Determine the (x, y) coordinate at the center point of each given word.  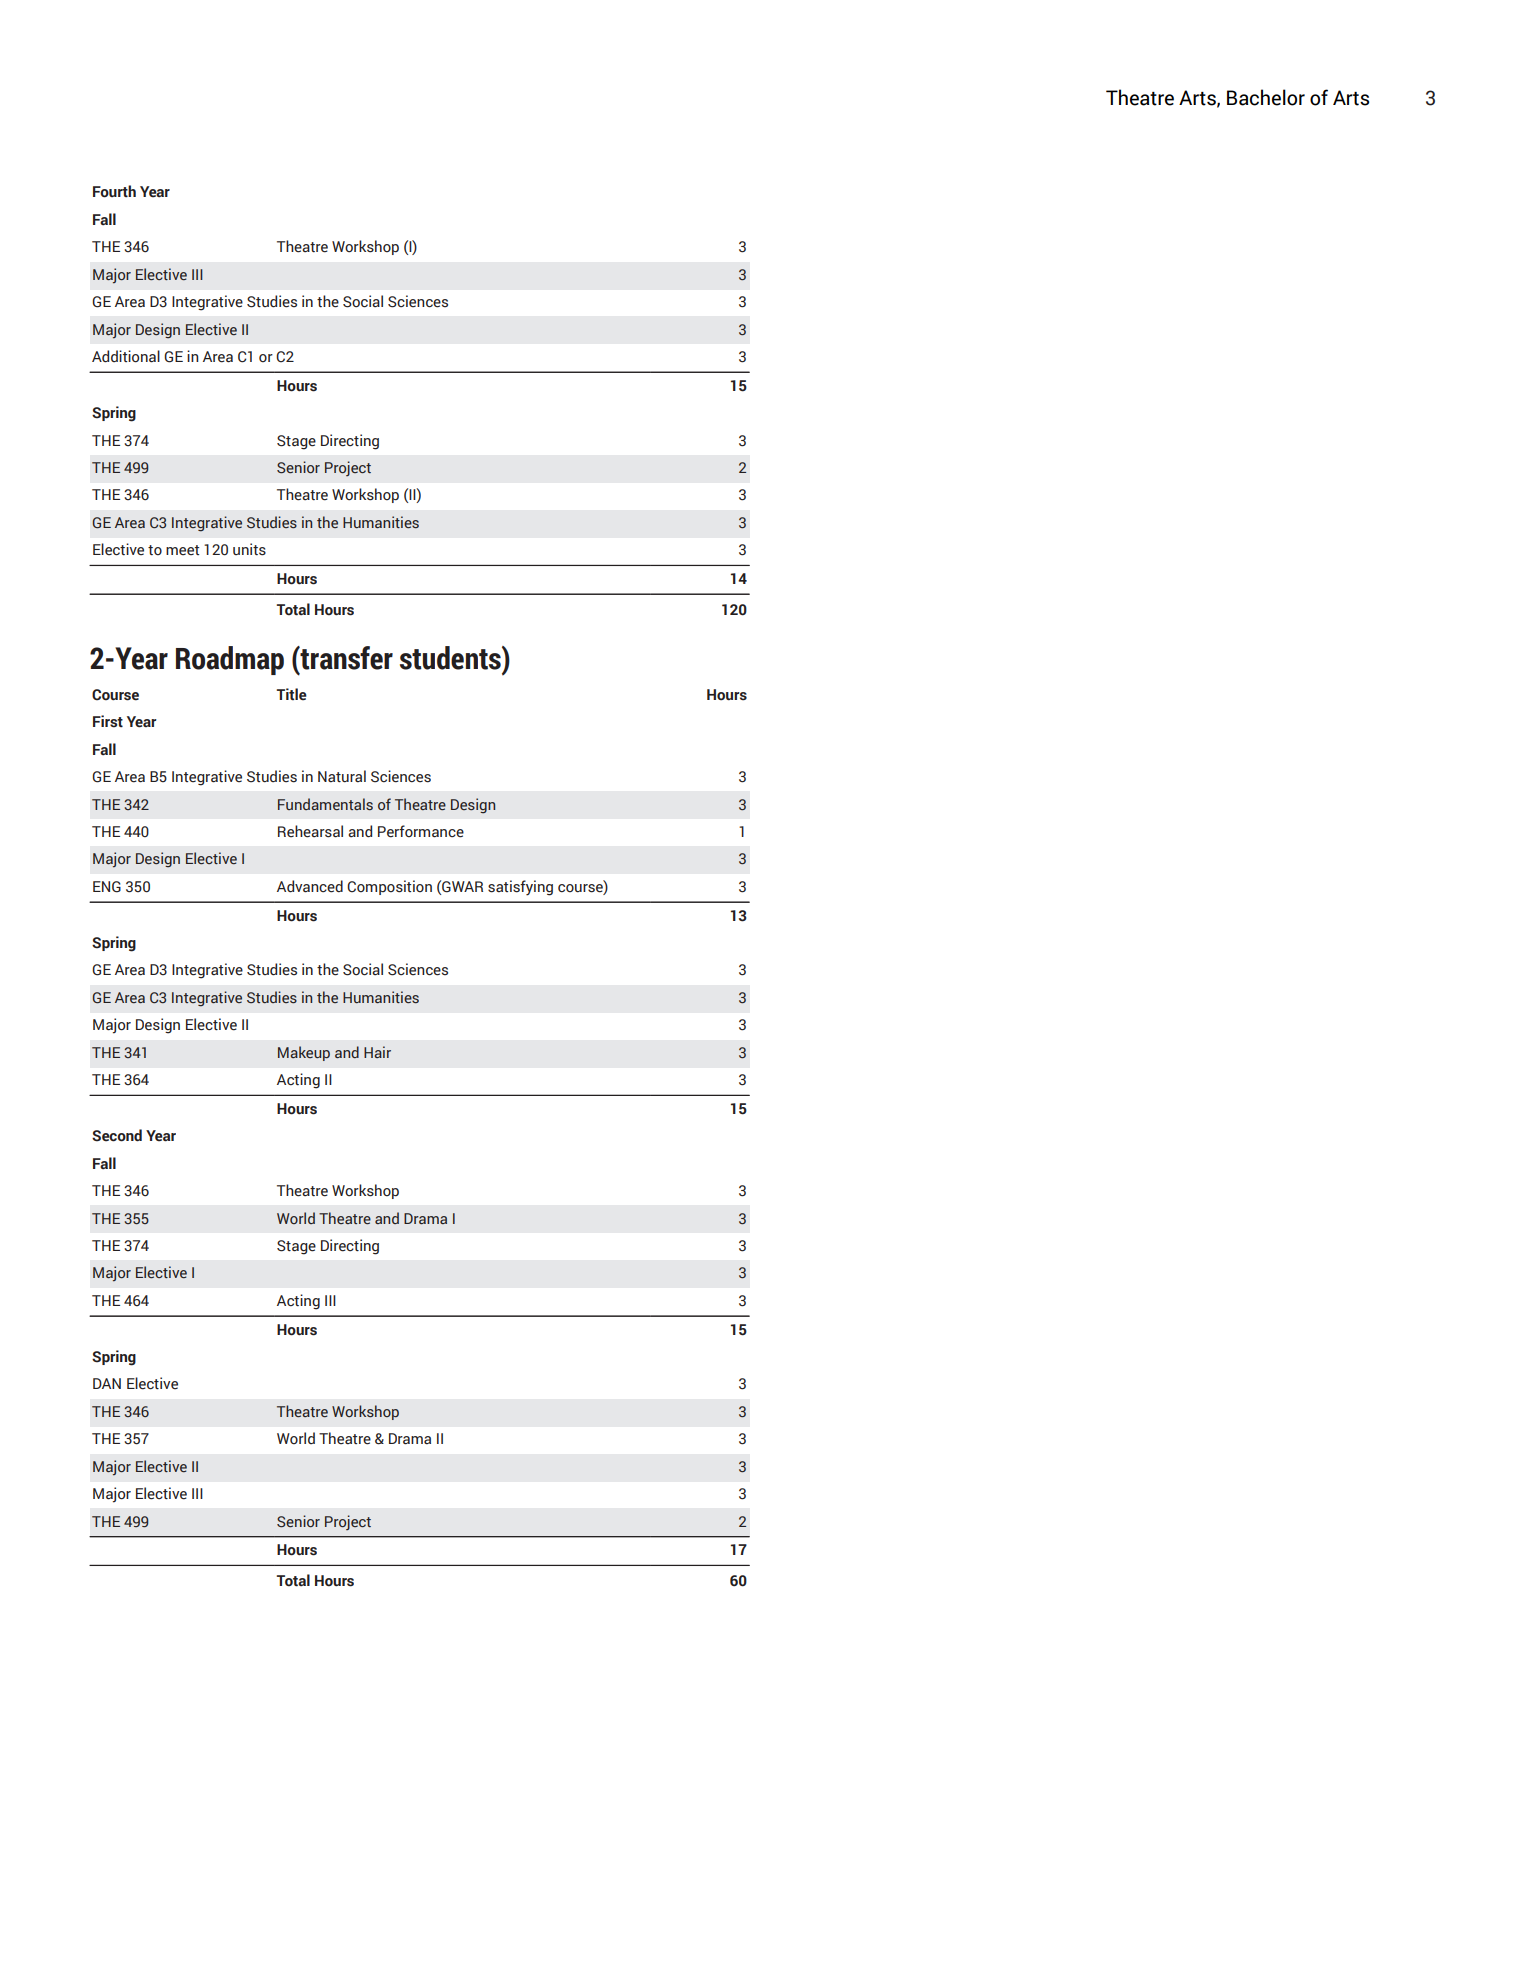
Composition (389, 887)
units (249, 549)
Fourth (114, 191)
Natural (342, 776)
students (451, 658)
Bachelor (1266, 97)
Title (292, 694)
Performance (421, 831)
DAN (107, 1383)
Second (117, 1135)
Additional (126, 356)
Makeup (304, 1053)
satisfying (520, 888)
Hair (377, 1052)
